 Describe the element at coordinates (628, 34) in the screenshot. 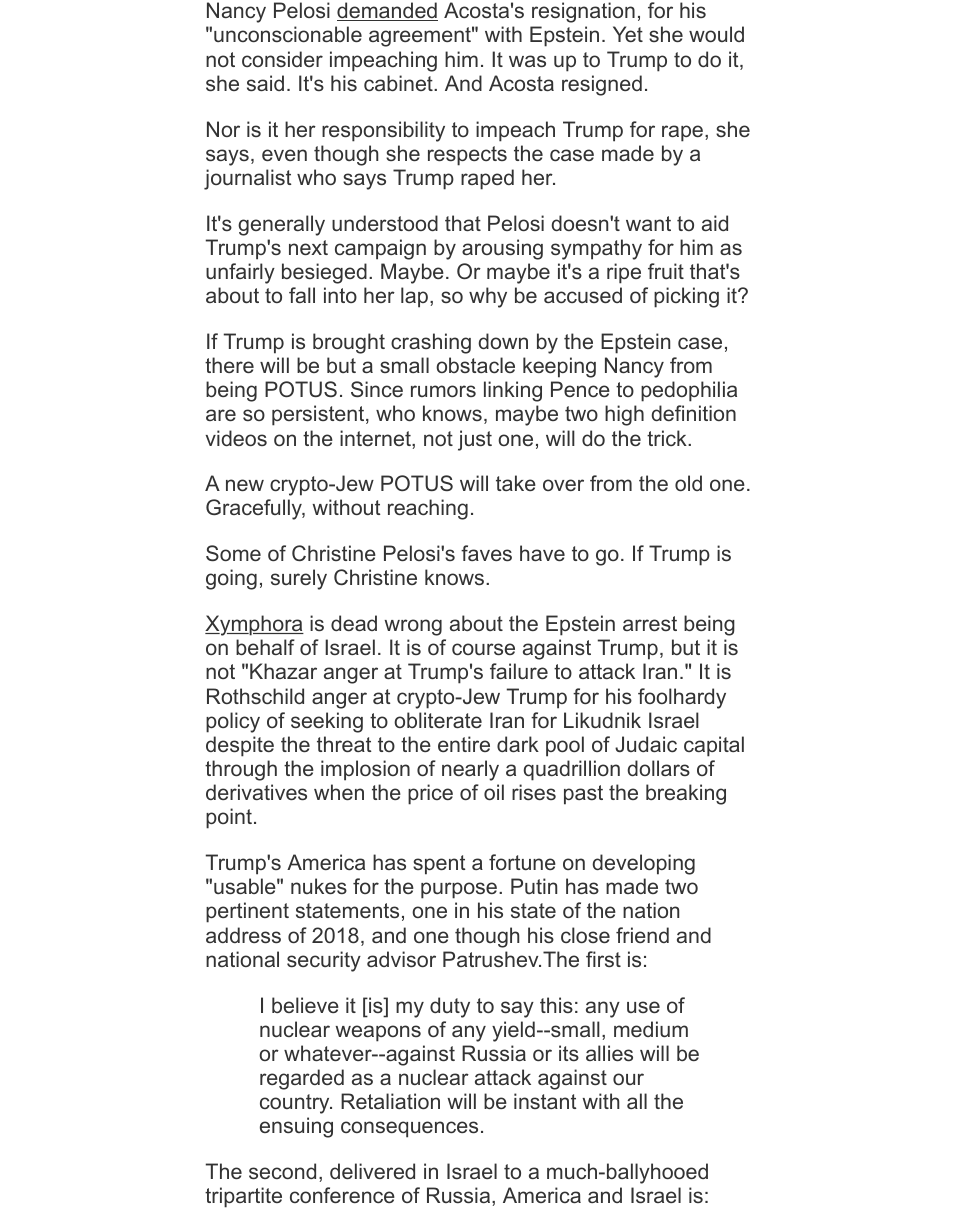

I see `Yet` at that location.
